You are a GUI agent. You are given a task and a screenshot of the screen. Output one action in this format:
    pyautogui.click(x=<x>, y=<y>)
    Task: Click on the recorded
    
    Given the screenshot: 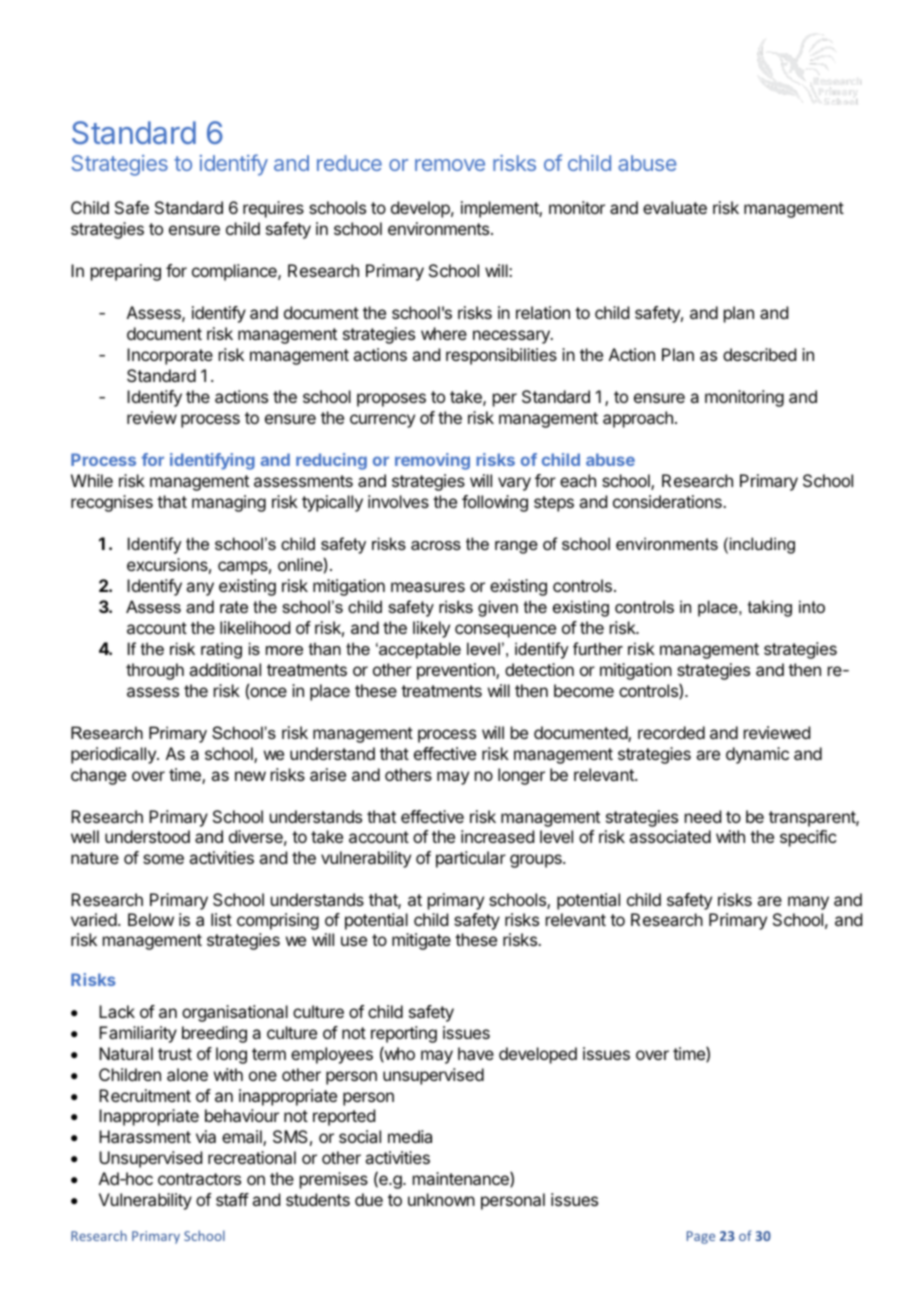 What is the action you would take?
    pyautogui.click(x=671, y=732)
